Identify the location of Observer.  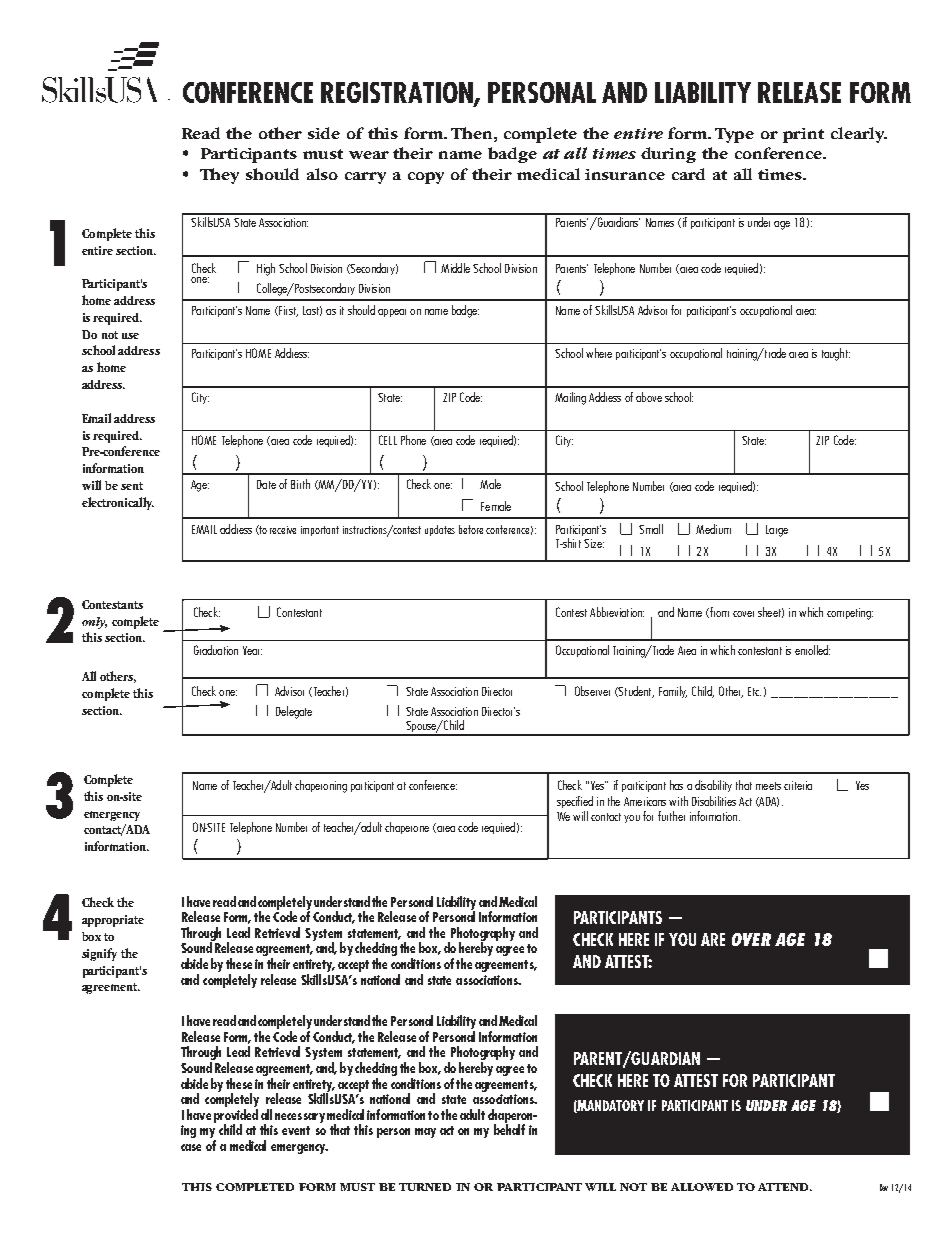
(592, 691).
